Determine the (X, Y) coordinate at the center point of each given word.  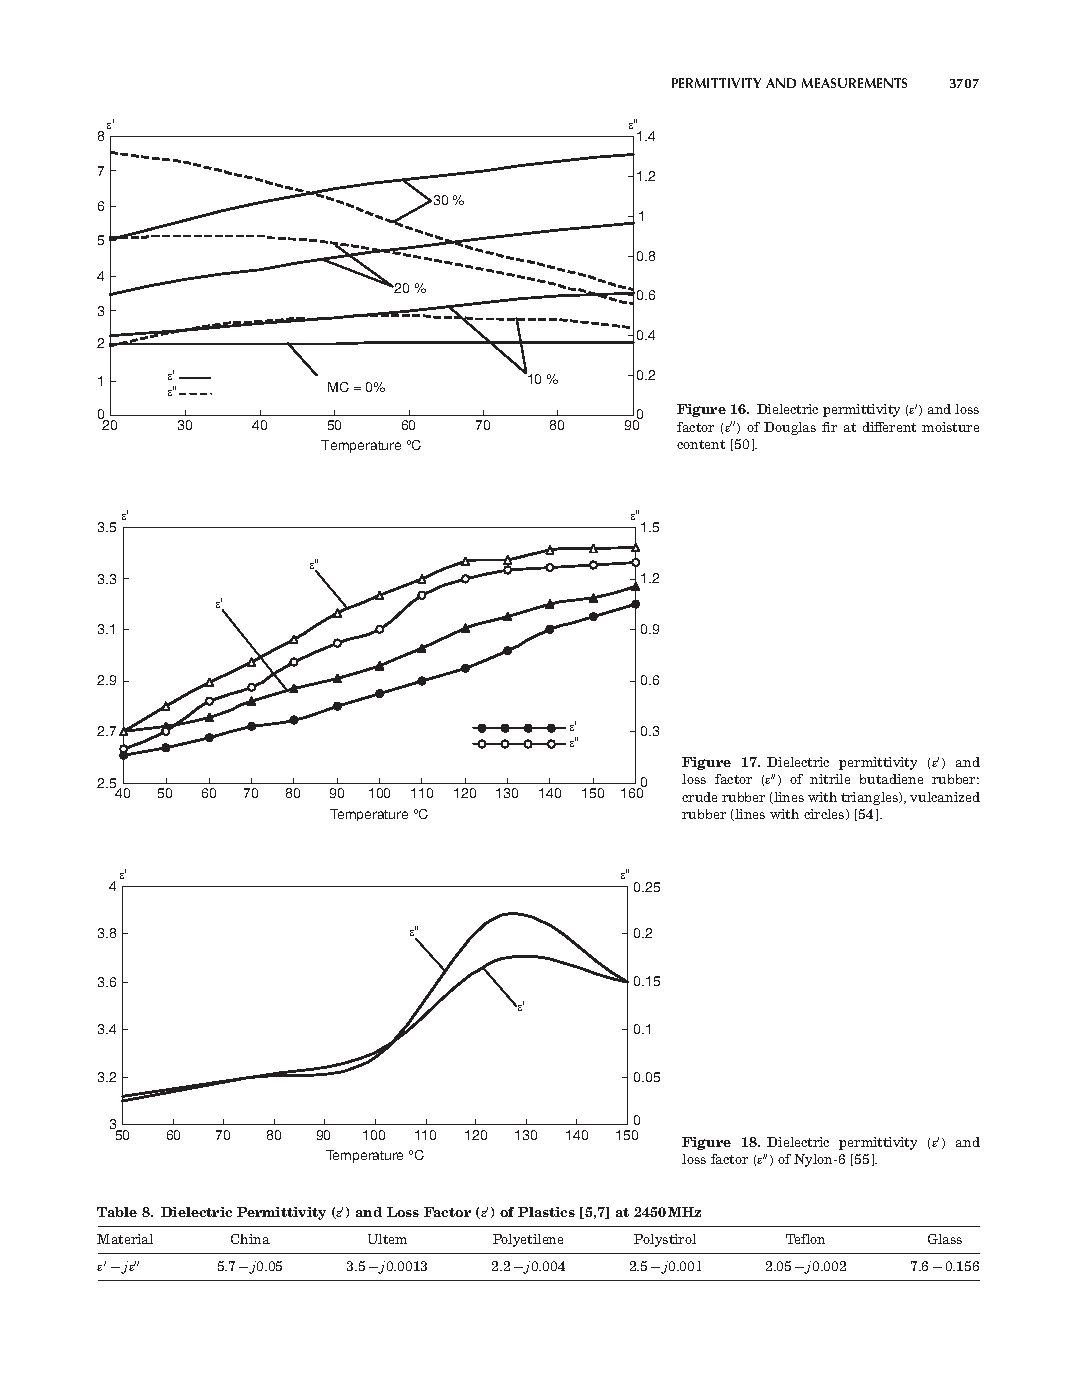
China (250, 1239)
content (701, 444)
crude (699, 797)
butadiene (891, 779)
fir (829, 427)
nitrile (830, 779)
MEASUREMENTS (854, 83)
